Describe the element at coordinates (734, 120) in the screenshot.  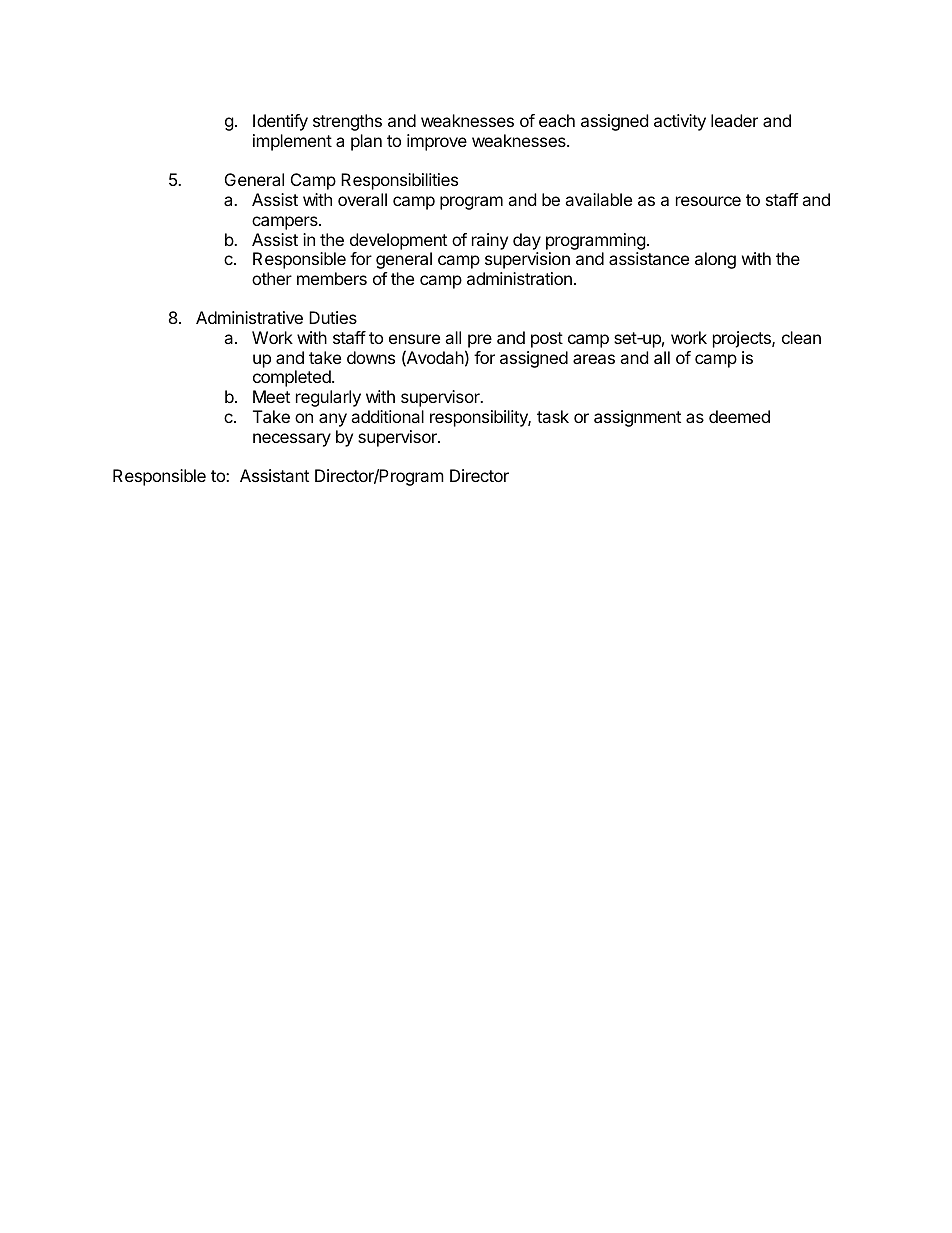
I see `leader` at that location.
